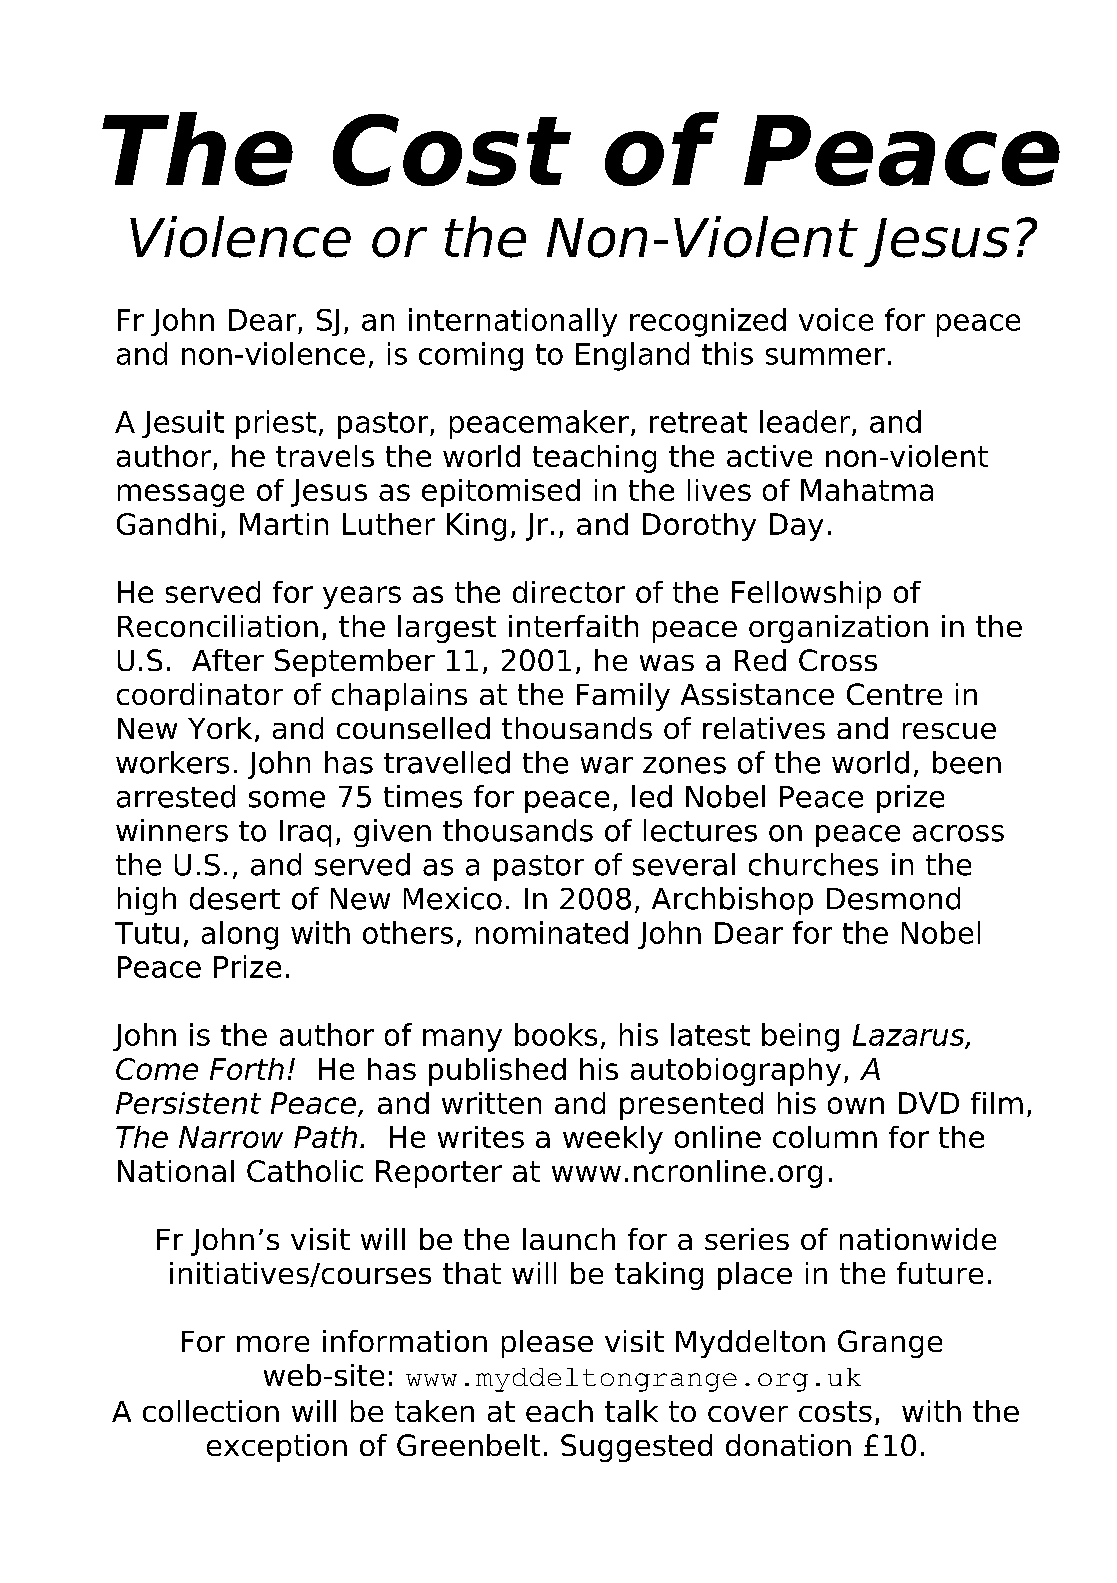 The height and width of the document is (1583, 1117). What do you see at coordinates (573, 626) in the document?
I see `interfaith` at bounding box center [573, 626].
